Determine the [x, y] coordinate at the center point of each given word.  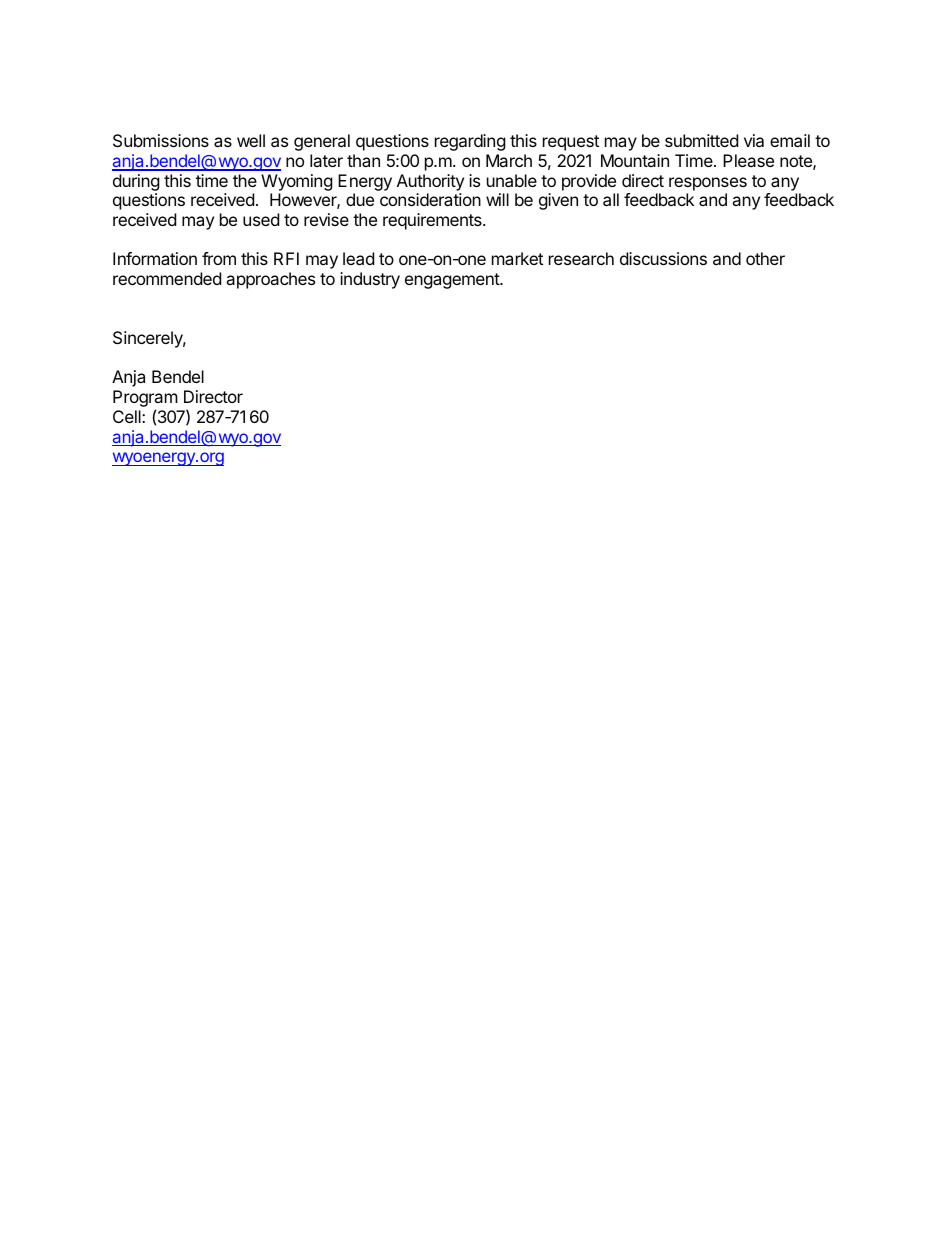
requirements [433, 221]
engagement [453, 281]
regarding [470, 142]
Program [145, 400]
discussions [663, 258]
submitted [701, 140]
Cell [128, 416]
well [251, 140]
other [765, 258]
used [261, 219]
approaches [270, 280]
